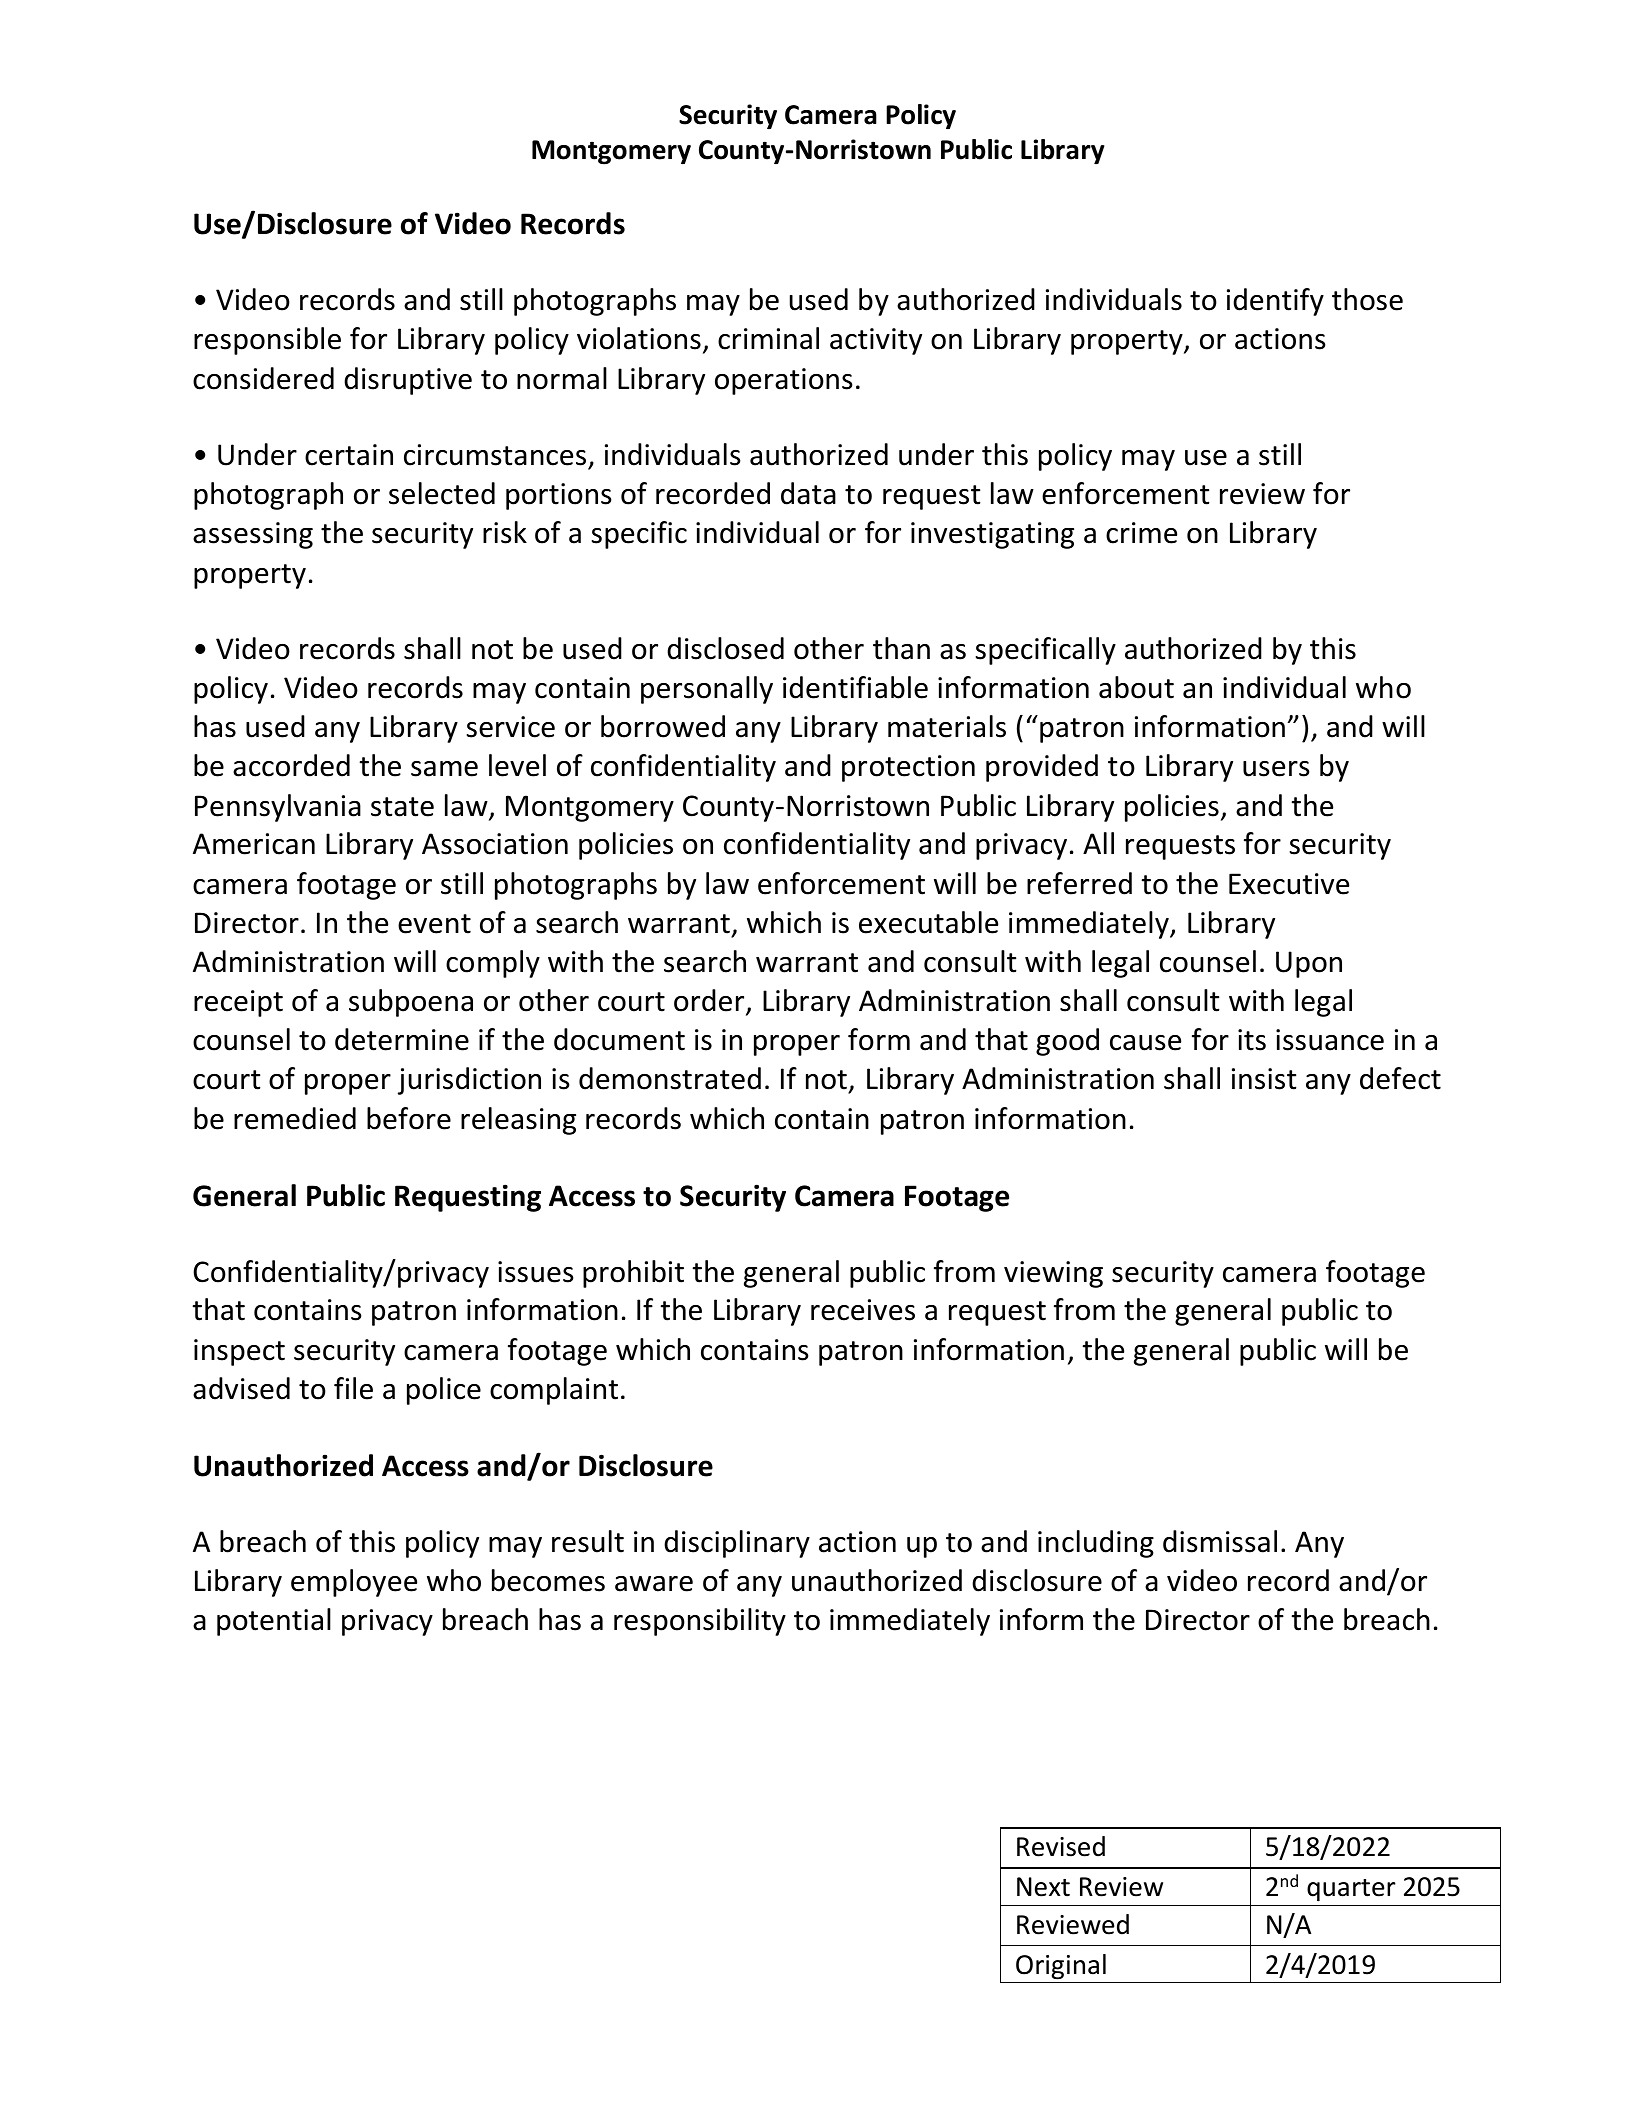  Describe the element at coordinates (1053, 1274) in the screenshot. I see `viewing` at that location.
